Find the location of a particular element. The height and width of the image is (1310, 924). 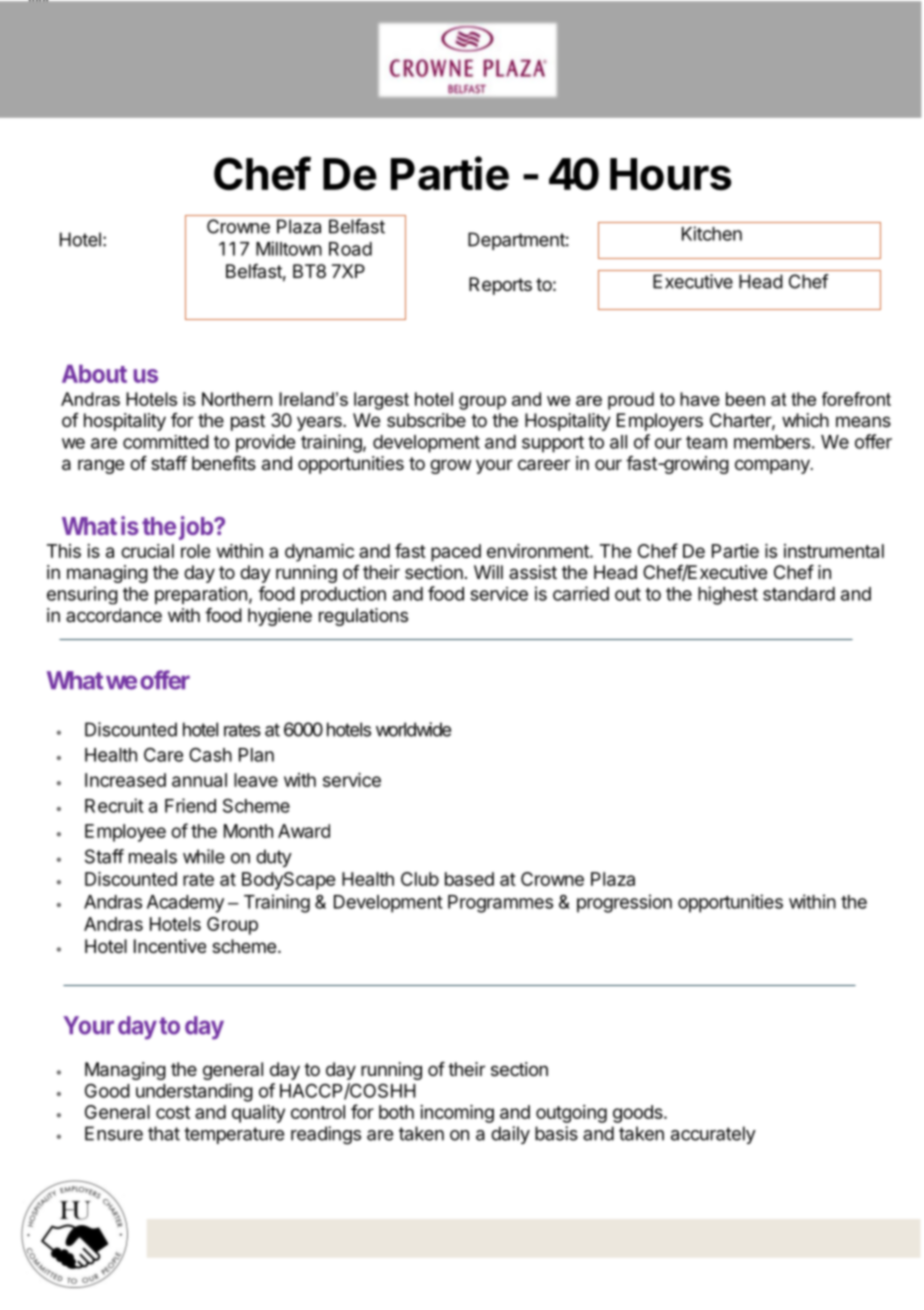

Reports is located at coordinates (500, 286).
